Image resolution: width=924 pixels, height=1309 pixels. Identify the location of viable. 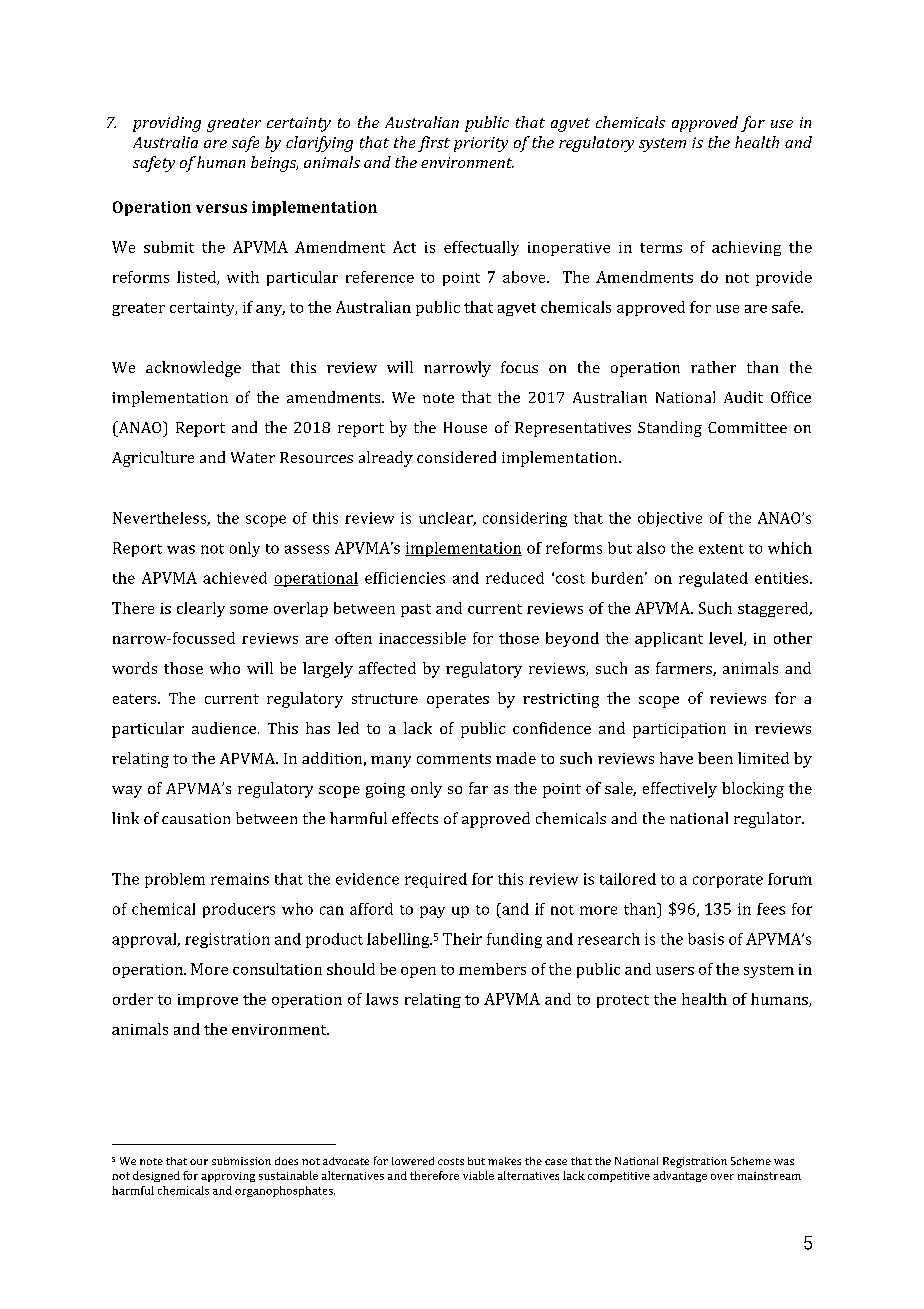
(478, 1175).
